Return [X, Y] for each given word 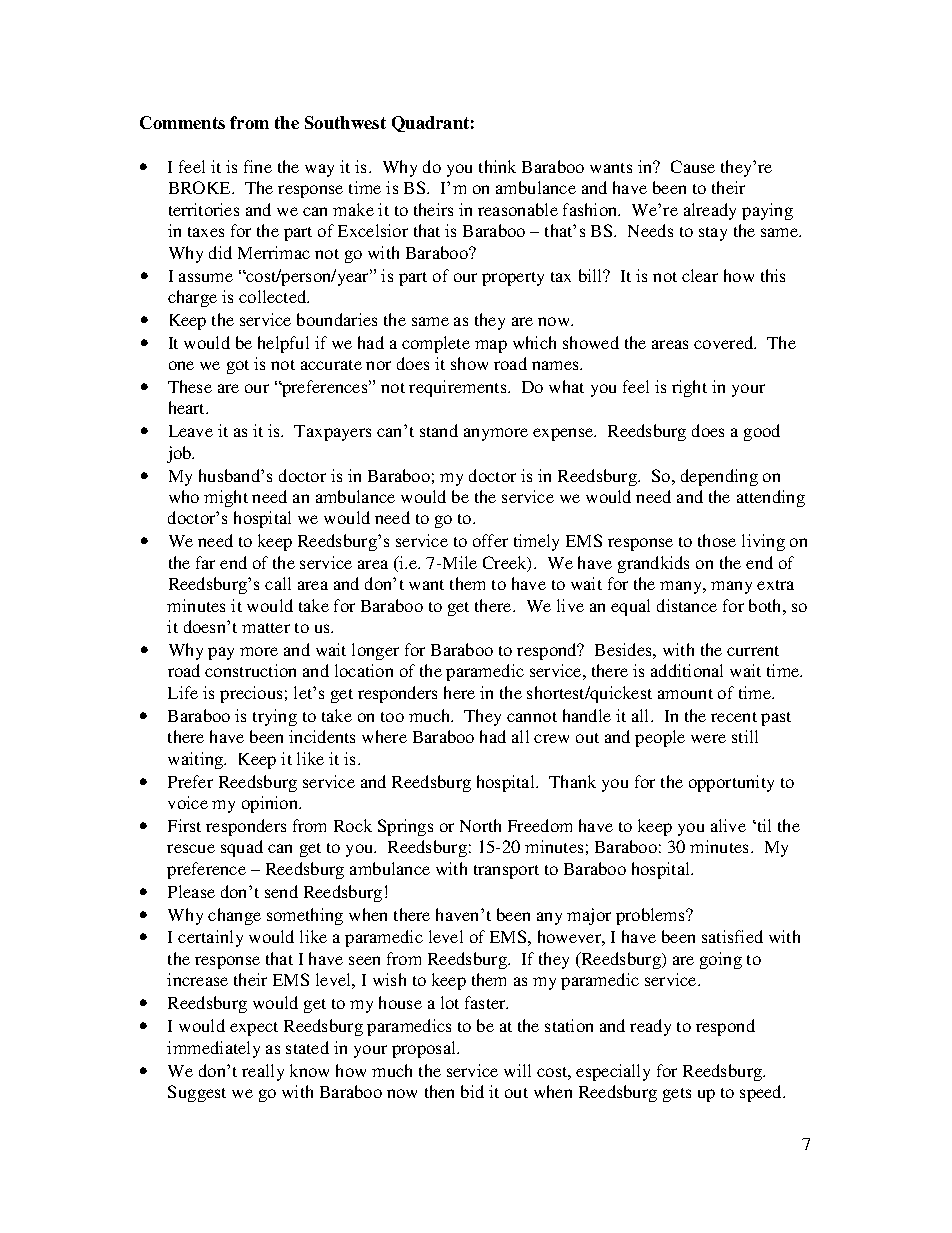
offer [490, 540]
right [689, 388]
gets [677, 1095]
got [238, 367]
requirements [459, 388]
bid [472, 1091]
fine [258, 166]
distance [687, 605]
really [263, 1072]
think [497, 166]
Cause [693, 166]
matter [266, 628]
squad [242, 848]
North [480, 825]
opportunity [731, 783]
